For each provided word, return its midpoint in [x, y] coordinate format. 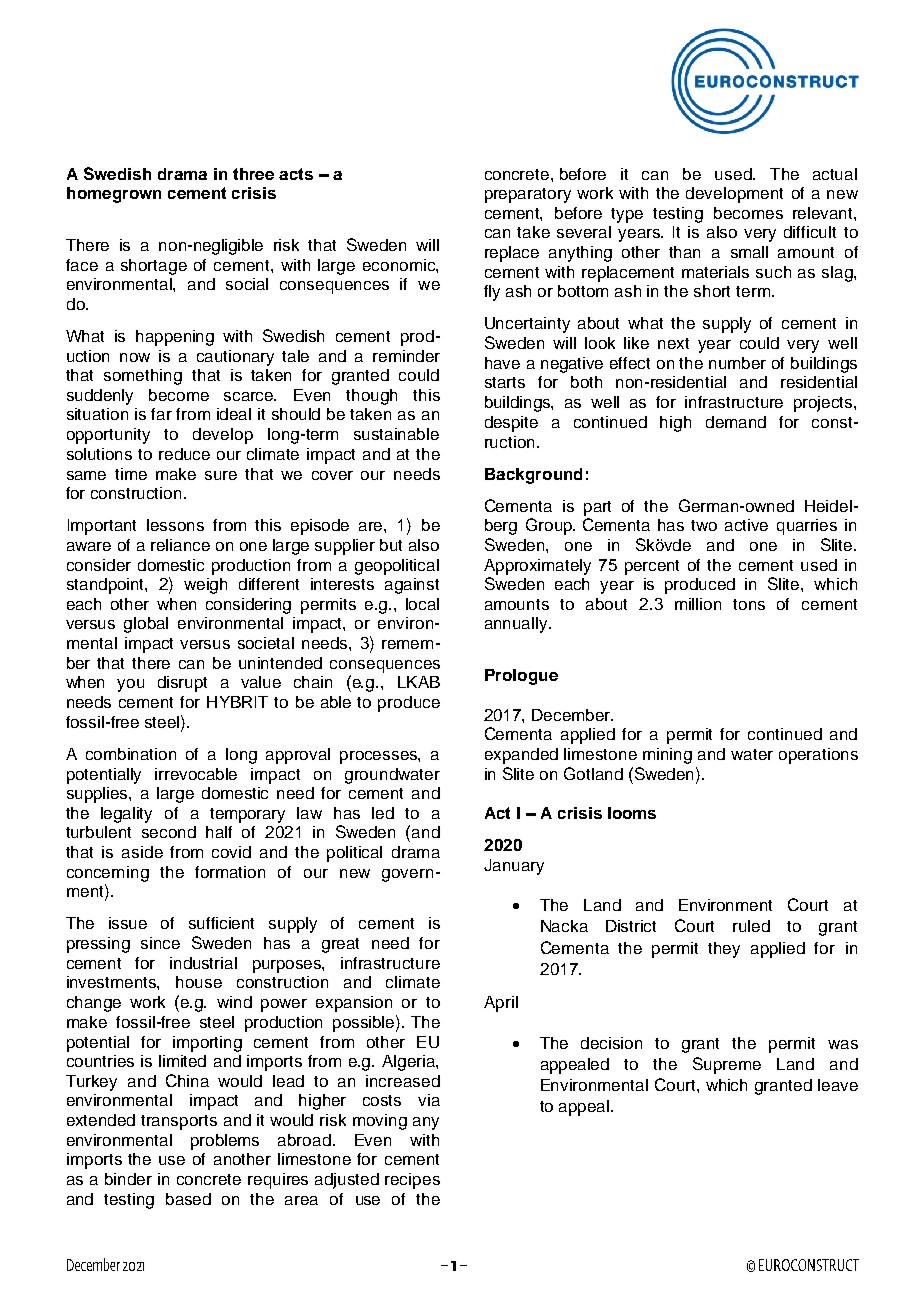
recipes [412, 1181]
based [188, 1199]
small [749, 252]
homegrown [114, 195]
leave [838, 1085]
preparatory [528, 195]
